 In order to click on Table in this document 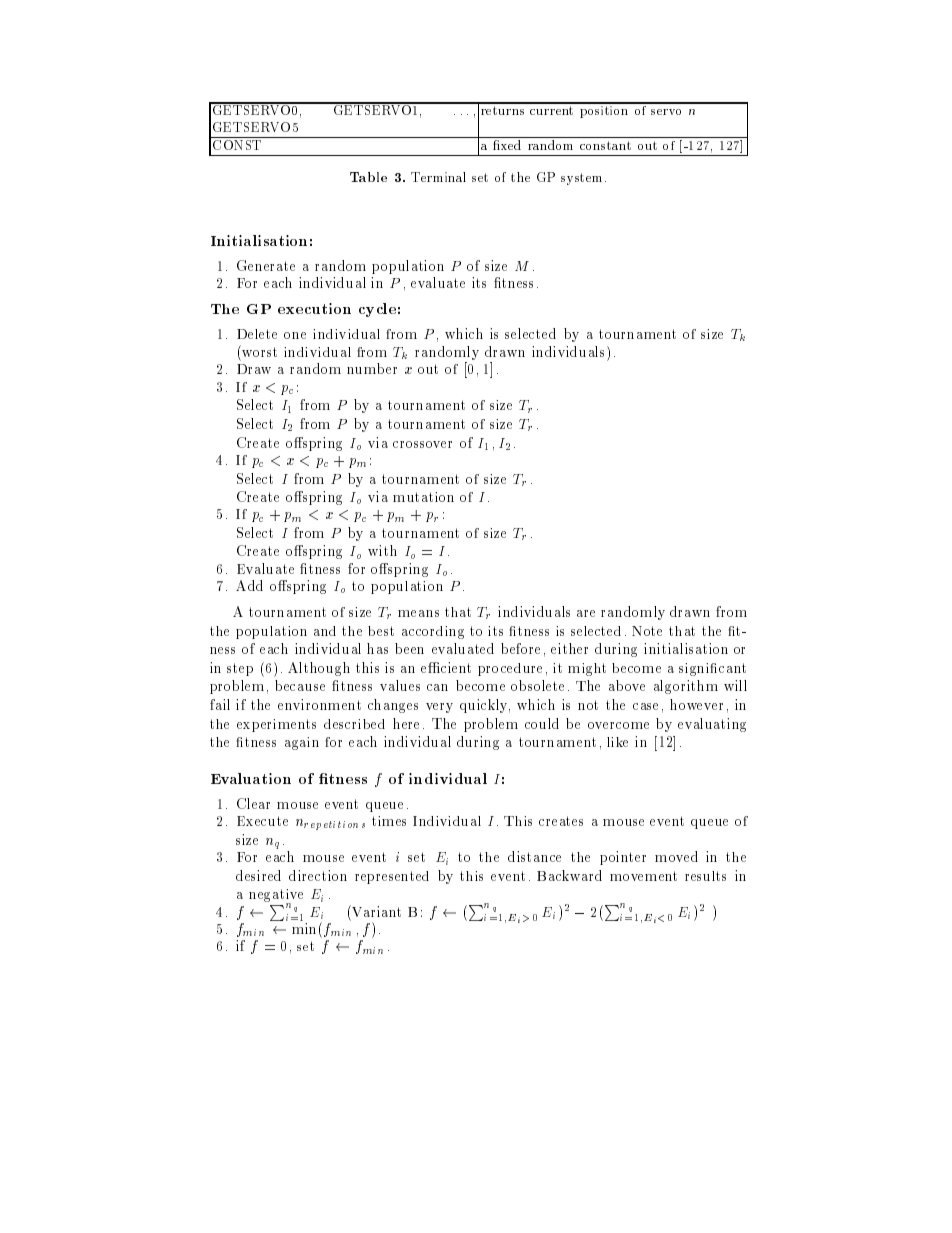, I will do `click(368, 177)`.
